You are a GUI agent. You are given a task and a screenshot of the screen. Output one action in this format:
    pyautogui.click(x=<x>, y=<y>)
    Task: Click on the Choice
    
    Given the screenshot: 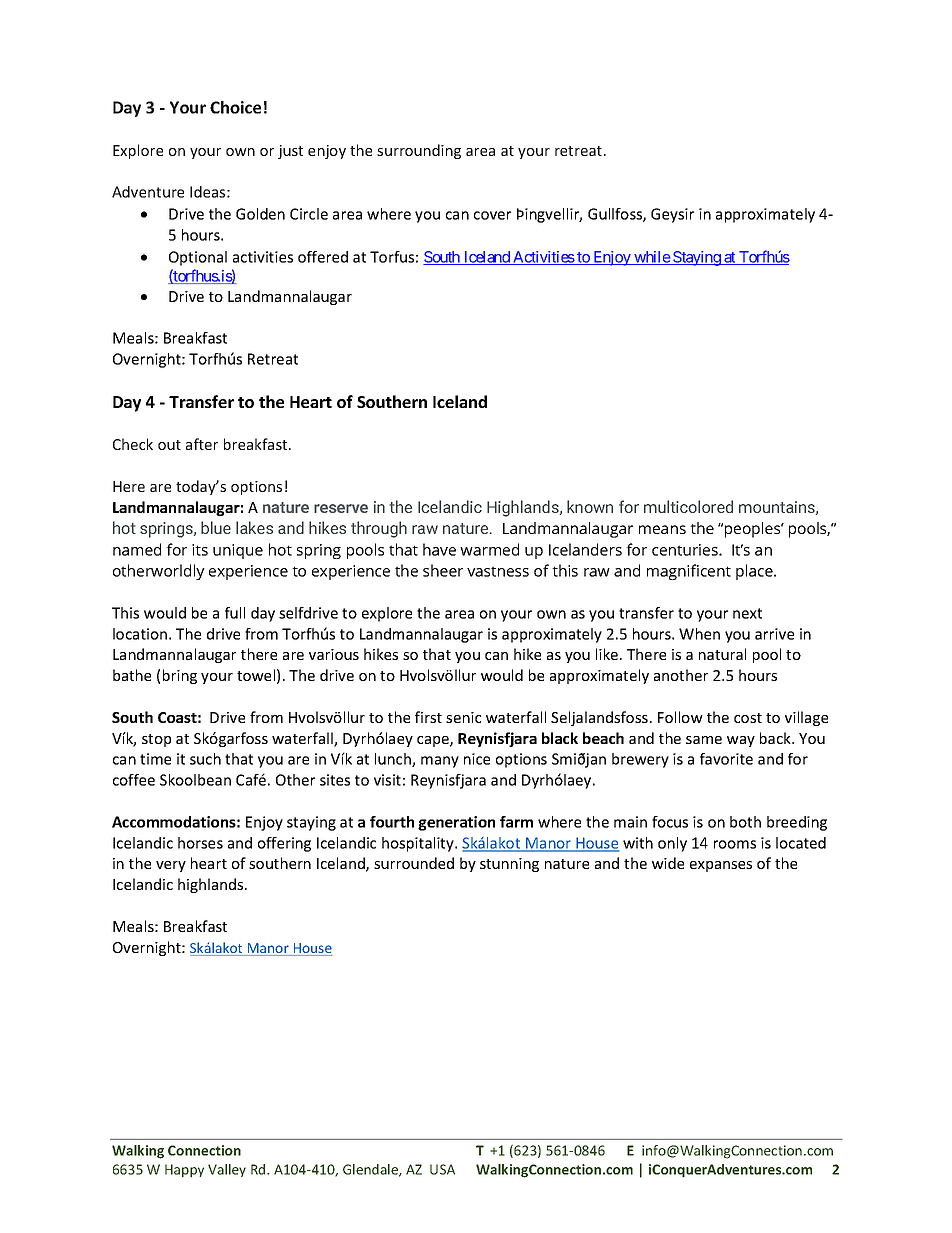 What is the action you would take?
    pyautogui.click(x=235, y=107)
